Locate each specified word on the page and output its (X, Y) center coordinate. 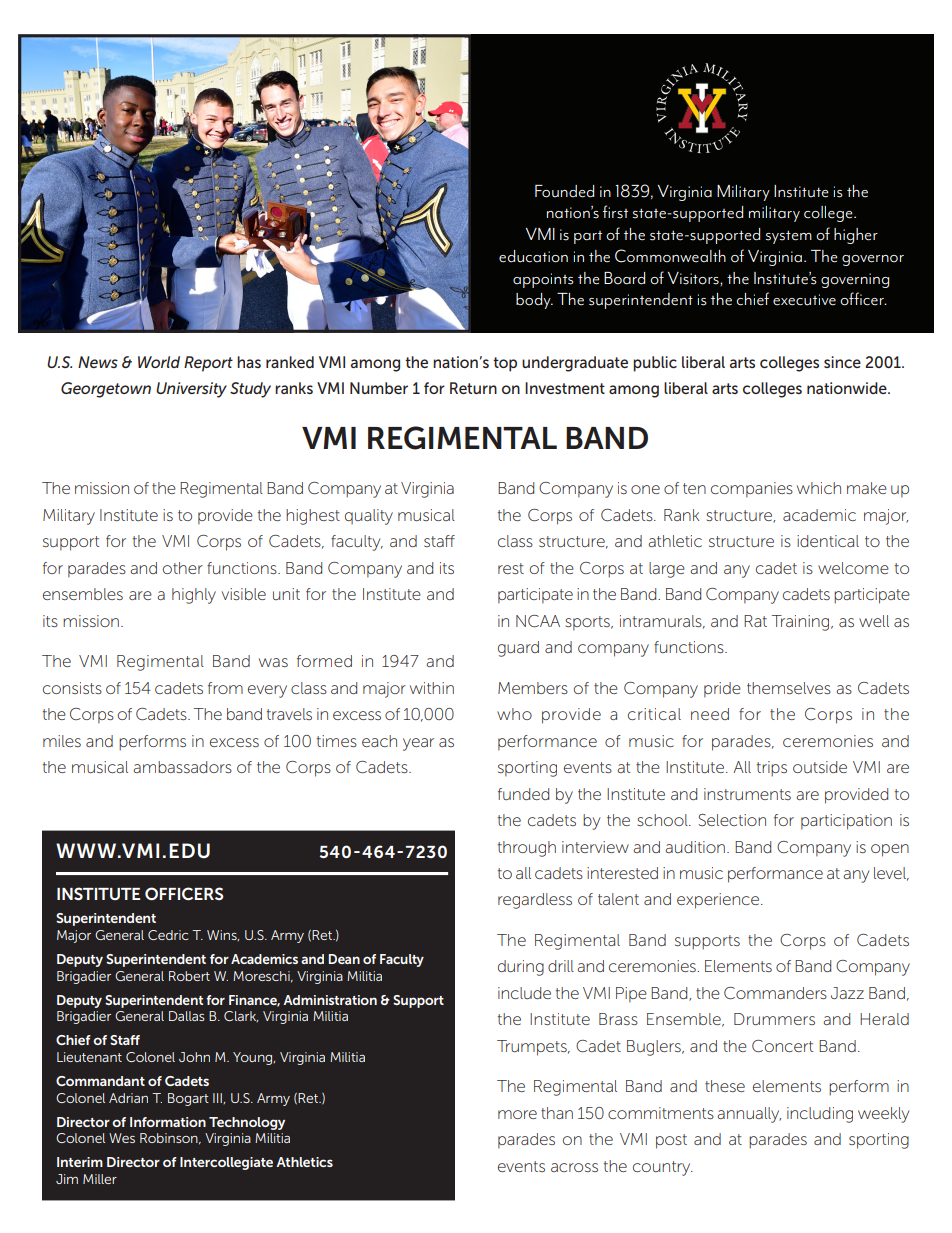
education (533, 256)
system (789, 237)
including (820, 1115)
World (159, 362)
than (557, 1113)
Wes (122, 1138)
